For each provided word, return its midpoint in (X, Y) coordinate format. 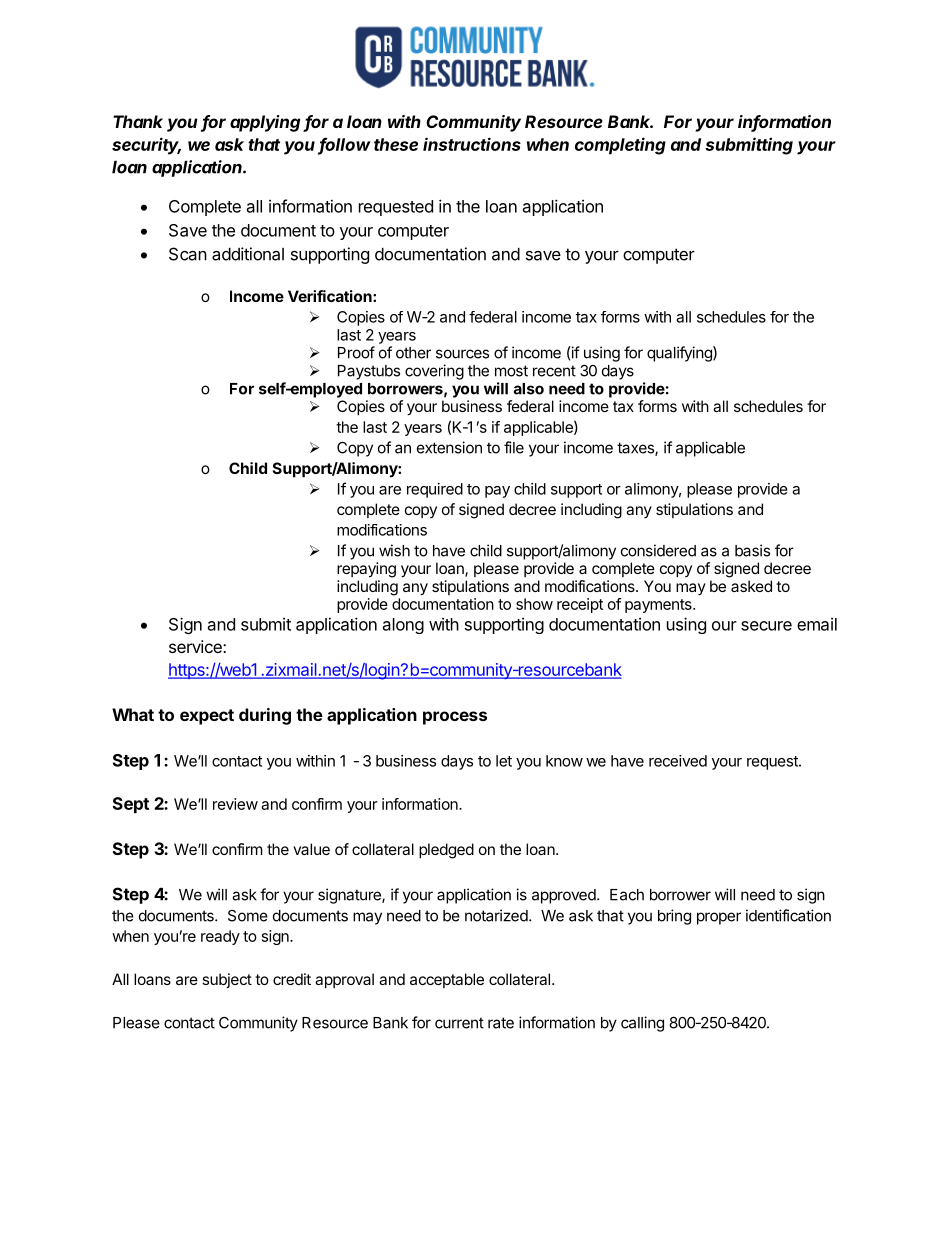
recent (554, 371)
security (146, 146)
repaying (366, 570)
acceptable (447, 980)
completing (620, 146)
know (564, 761)
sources (462, 354)
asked (751, 586)
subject (227, 980)
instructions (472, 144)
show (534, 604)
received (678, 761)
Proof (356, 352)
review (235, 804)
